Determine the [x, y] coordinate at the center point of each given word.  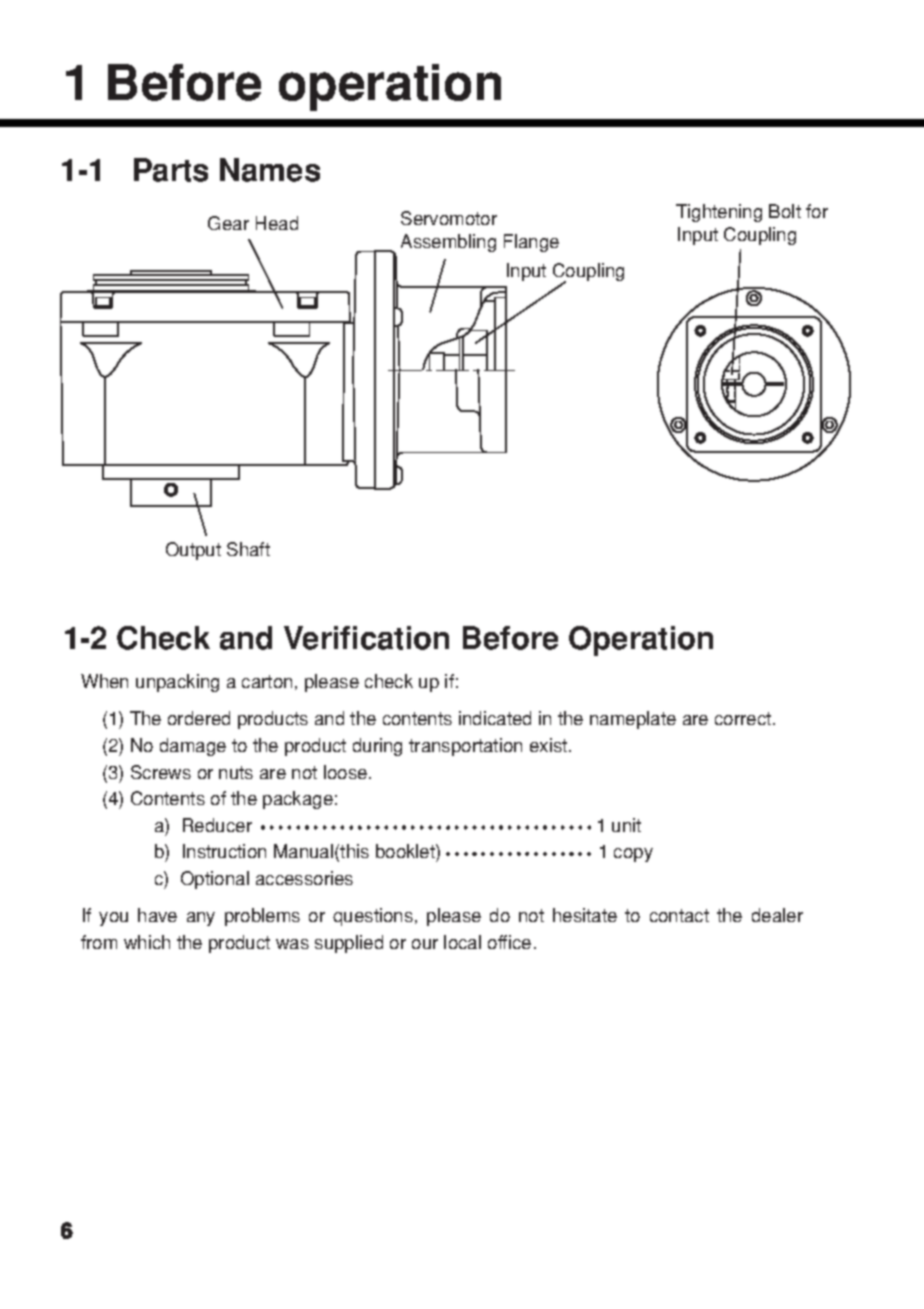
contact [679, 915]
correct [744, 718]
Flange [531, 243]
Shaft [248, 549]
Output [193, 551]
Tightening [719, 213]
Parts [171, 170]
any [201, 919]
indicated [495, 718]
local [462, 942]
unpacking [177, 683]
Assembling [448, 243]
